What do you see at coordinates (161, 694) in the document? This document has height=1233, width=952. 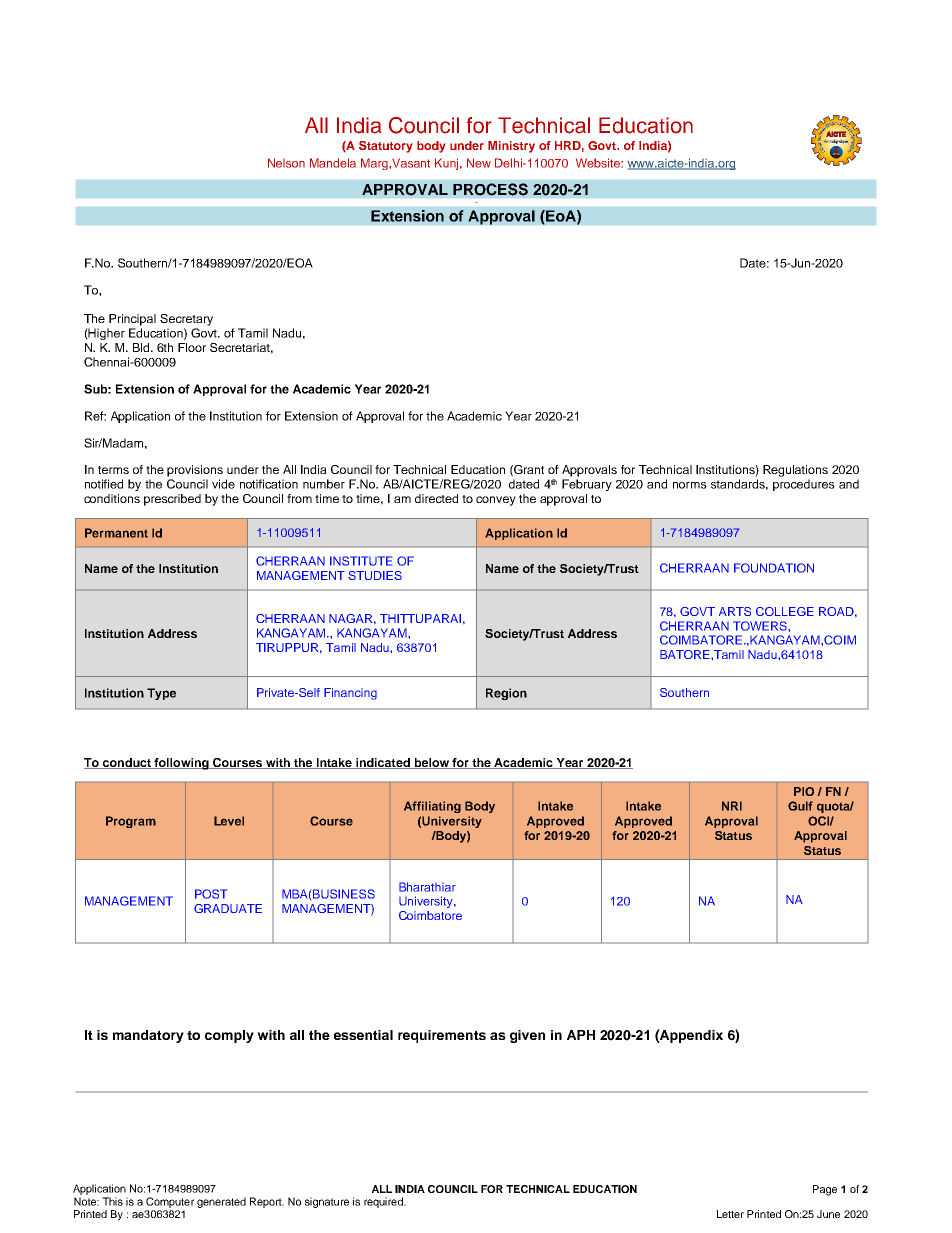 I see `Type` at bounding box center [161, 694].
